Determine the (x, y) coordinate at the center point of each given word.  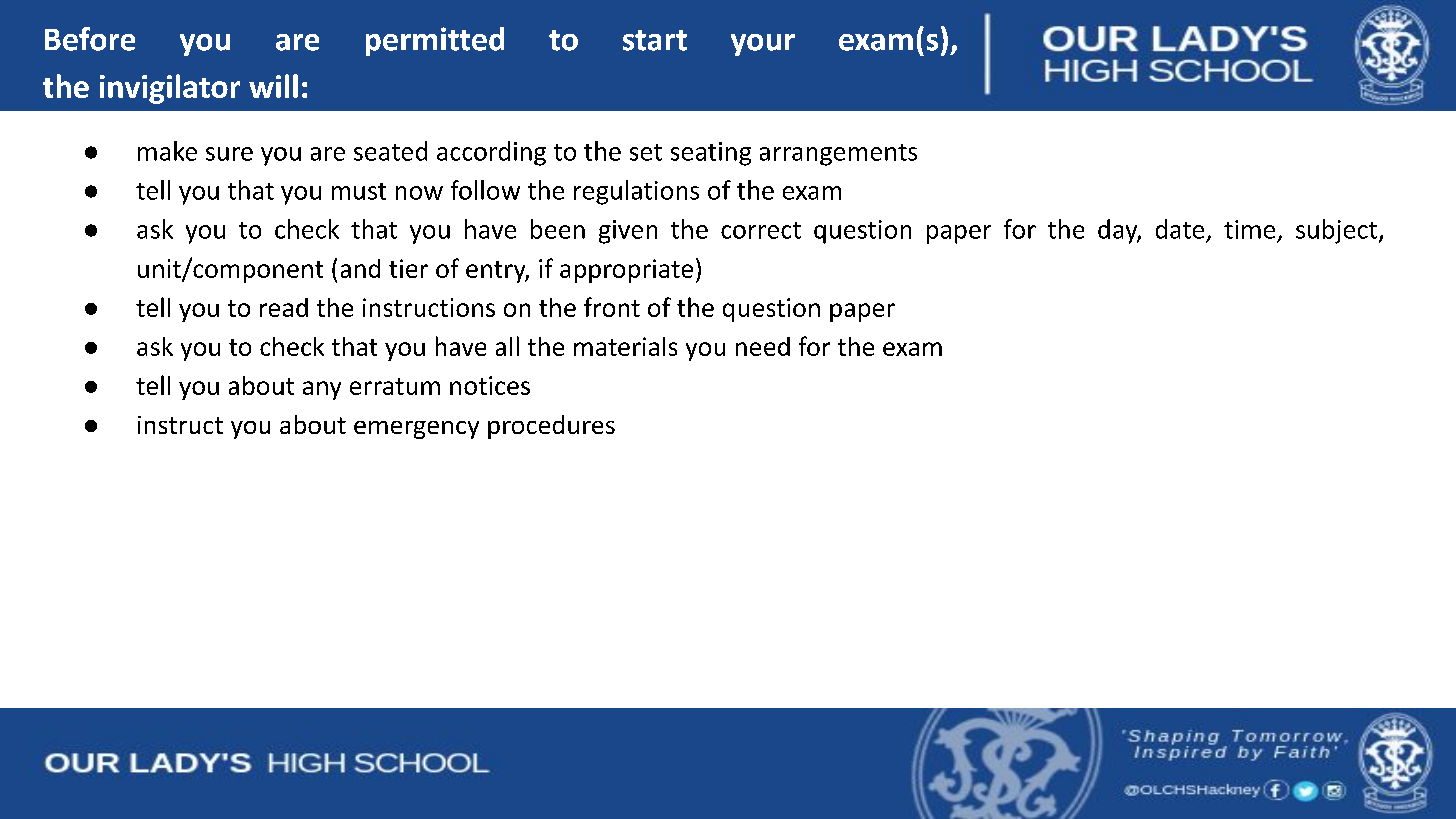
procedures (551, 427)
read (284, 307)
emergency (416, 430)
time (1249, 229)
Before (90, 39)
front (612, 307)
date (1180, 229)
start (655, 40)
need (763, 346)
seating (711, 154)
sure (229, 154)
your (763, 45)
